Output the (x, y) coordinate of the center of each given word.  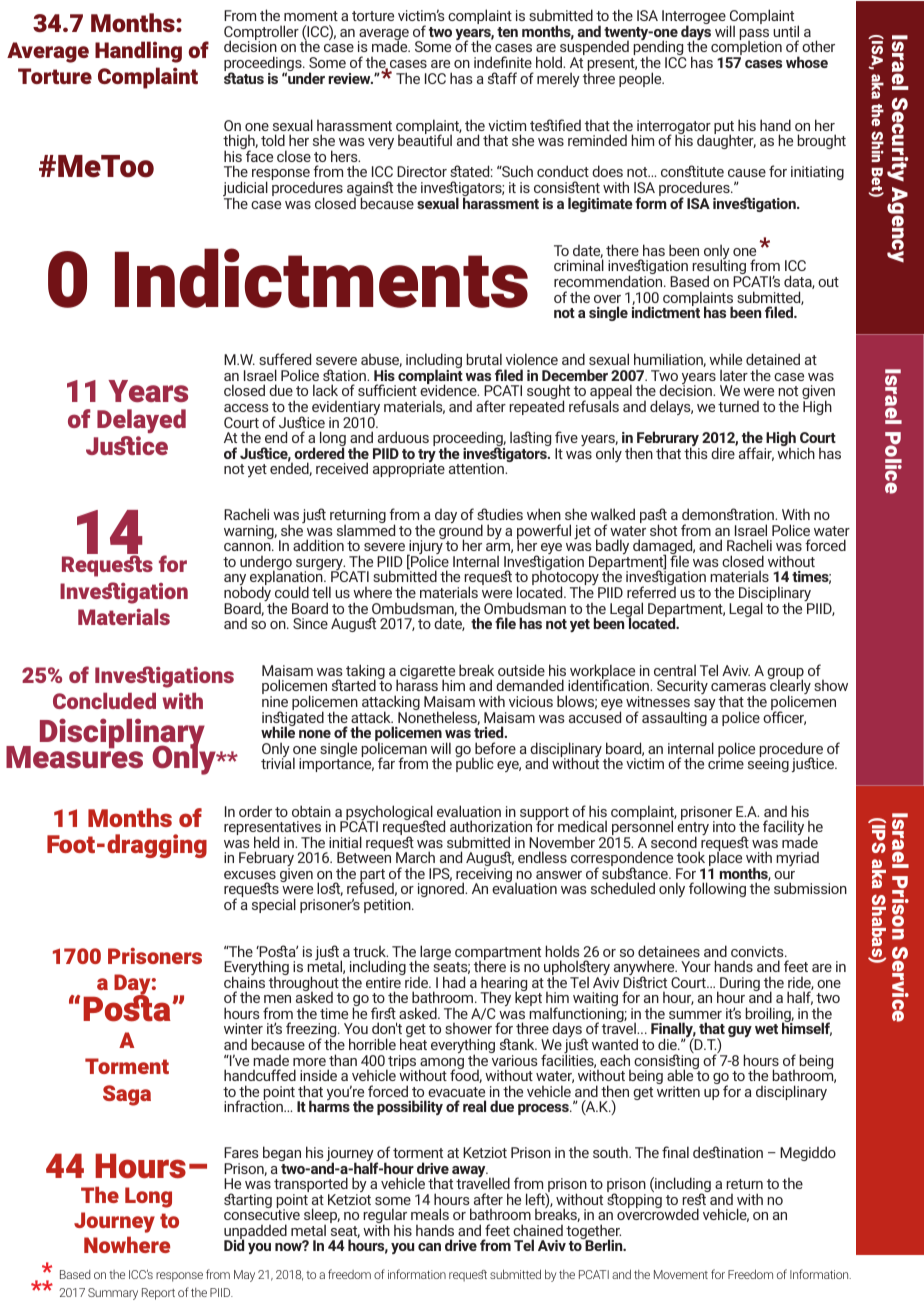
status (244, 77)
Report (158, 1294)
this (696, 452)
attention (477, 468)
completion (746, 48)
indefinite (503, 62)
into (724, 826)
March (415, 857)
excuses (250, 875)
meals (430, 1214)
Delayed (141, 423)
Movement (681, 1274)
